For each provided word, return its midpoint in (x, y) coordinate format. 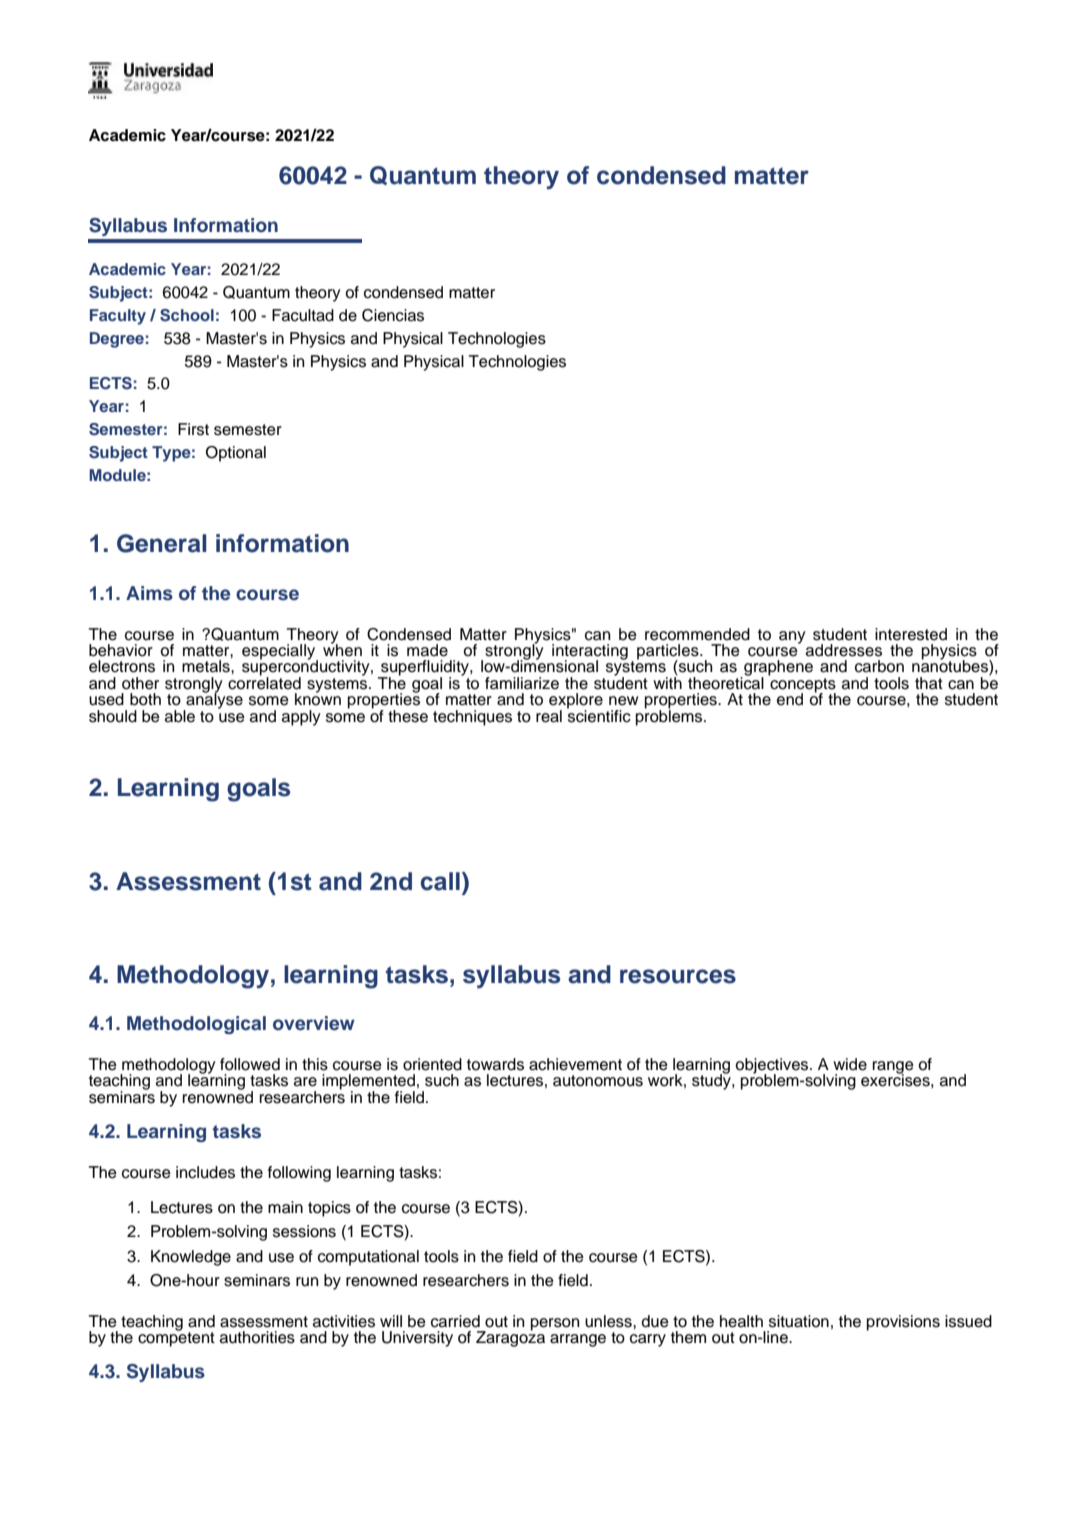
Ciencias (393, 315)
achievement (575, 1064)
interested (911, 634)
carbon (879, 666)
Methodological (196, 1025)
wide (850, 1064)
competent (176, 1338)
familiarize (522, 683)
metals (207, 666)
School (187, 315)
